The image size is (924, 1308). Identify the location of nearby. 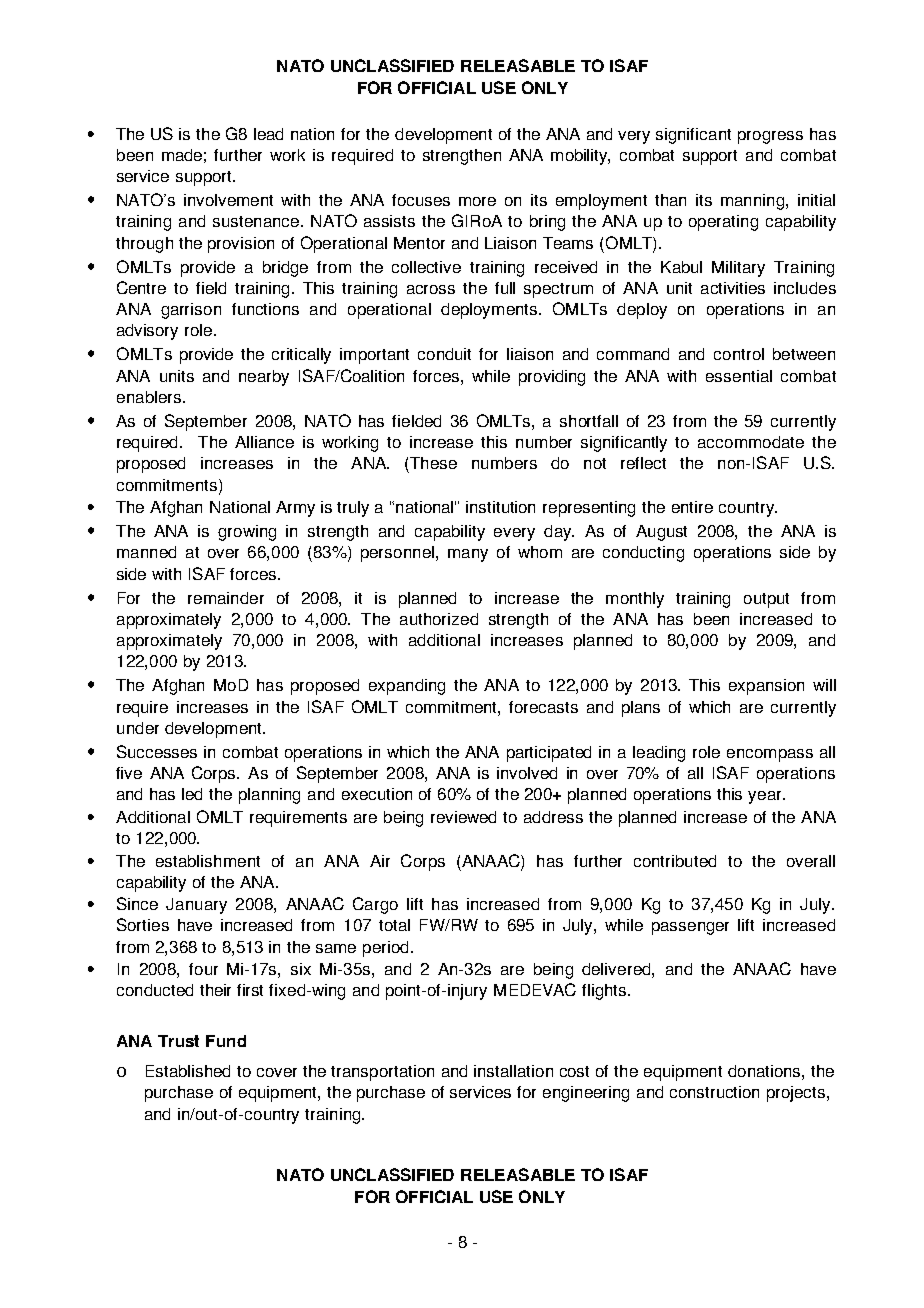
(264, 378).
